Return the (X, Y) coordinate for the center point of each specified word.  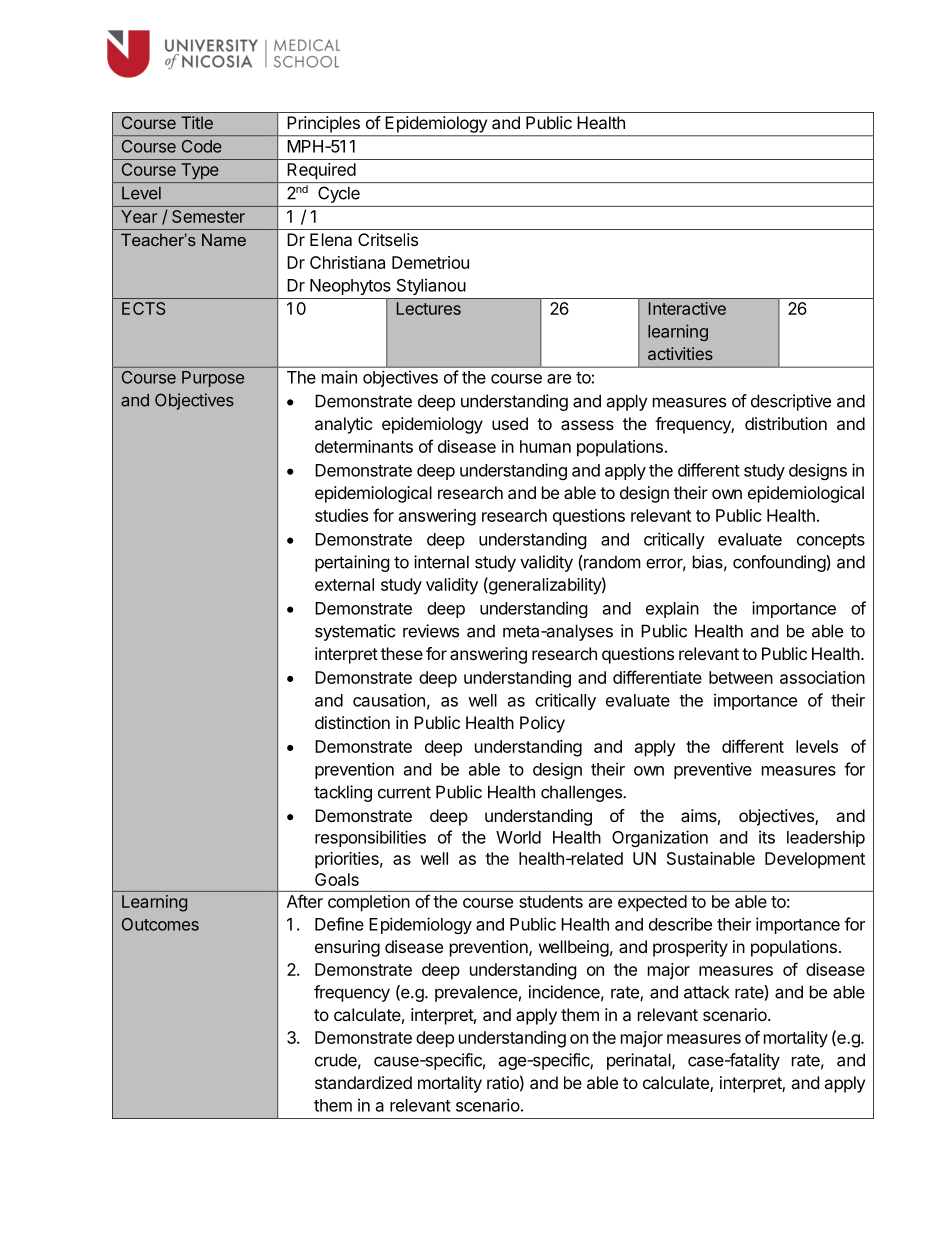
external (344, 584)
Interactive (687, 308)
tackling (343, 793)
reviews (431, 631)
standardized (363, 1082)
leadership (826, 838)
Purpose (213, 379)
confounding (780, 563)
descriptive (791, 402)
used (510, 423)
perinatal (640, 1061)
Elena (331, 239)
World (518, 837)
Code (202, 146)
